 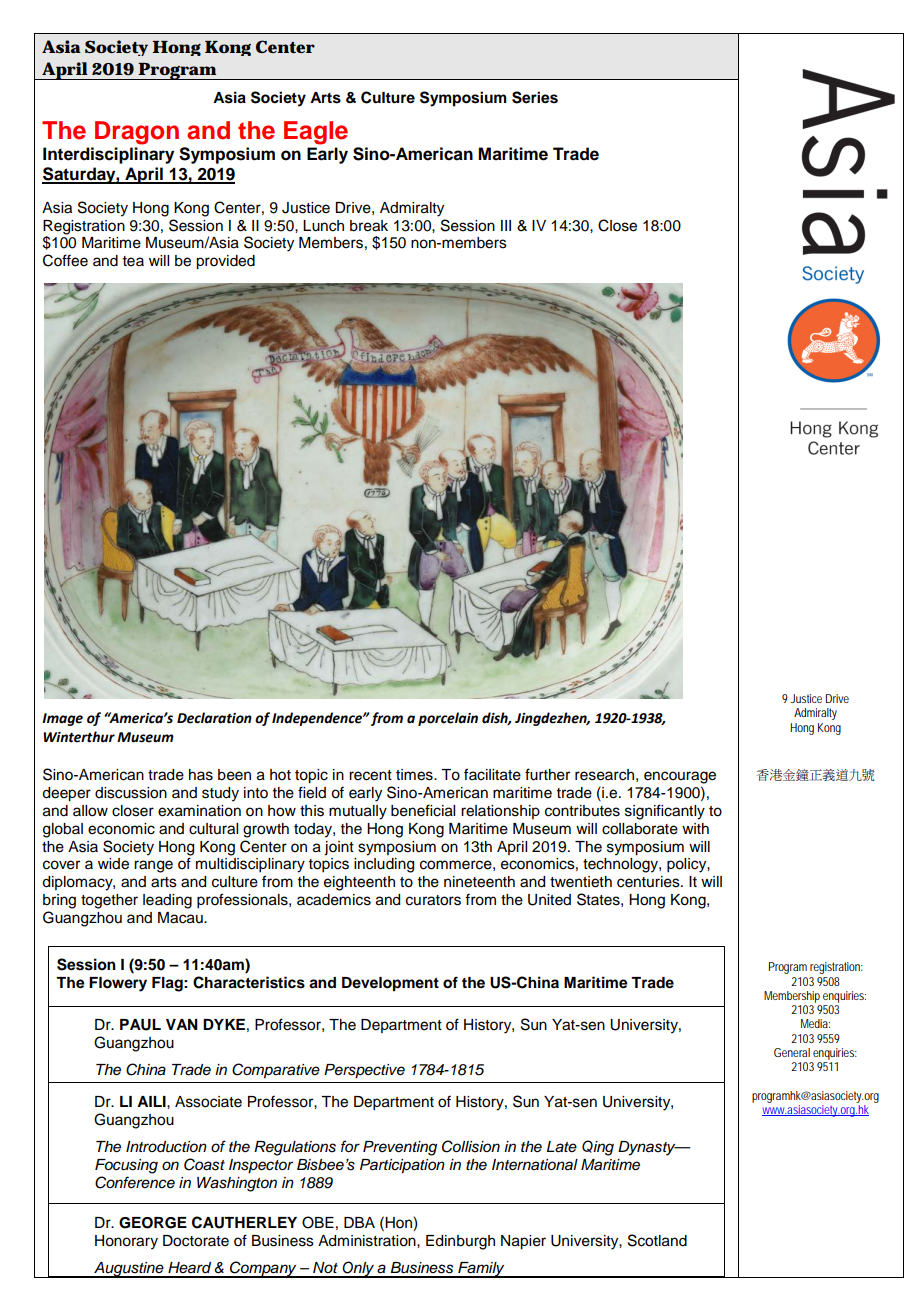 I want to click on GEORGE, so click(x=153, y=1223).
